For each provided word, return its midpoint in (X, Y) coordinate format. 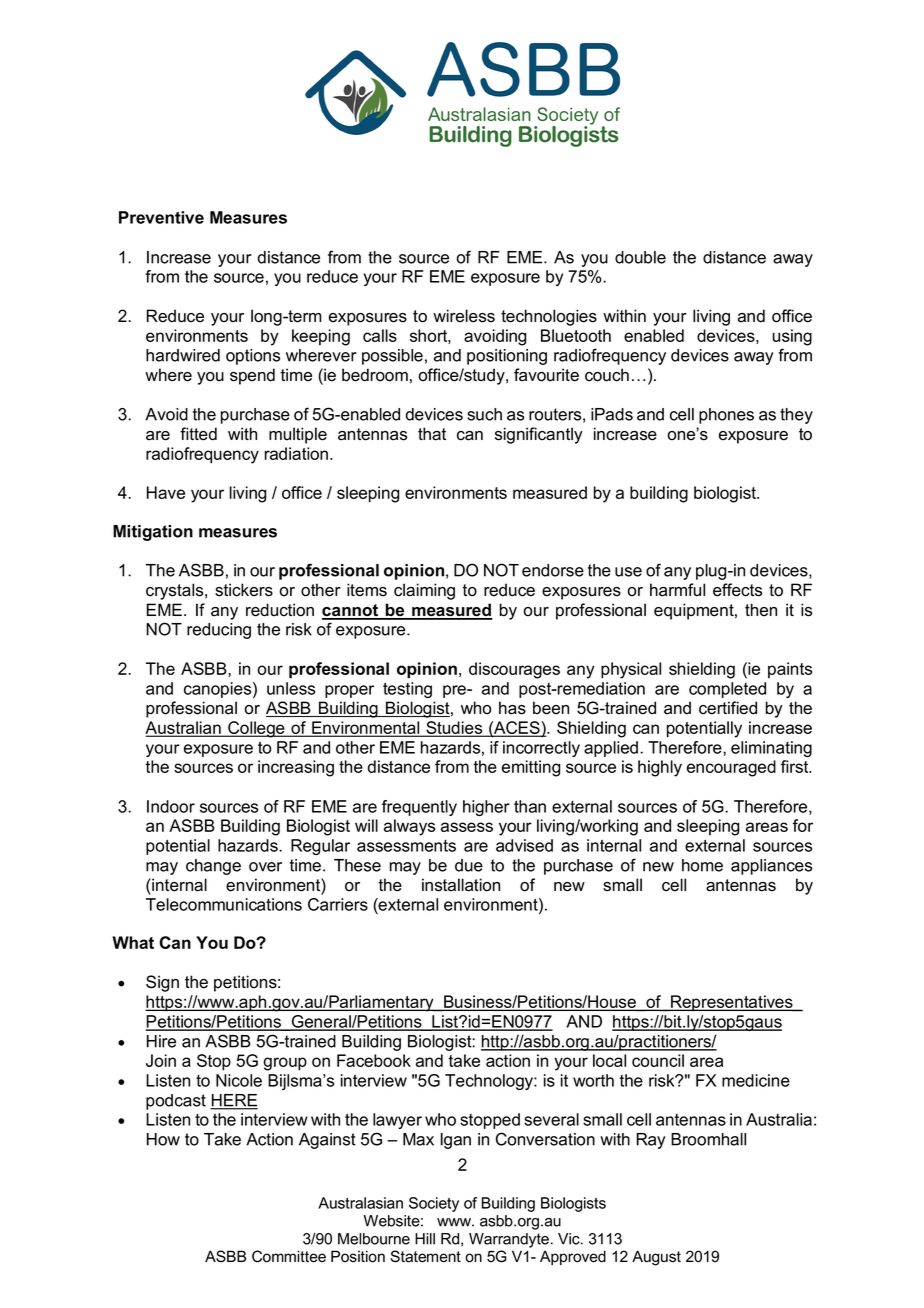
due (469, 865)
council (658, 1060)
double (640, 257)
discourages (514, 670)
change (213, 867)
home (702, 865)
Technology (490, 1082)
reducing (219, 631)
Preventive (161, 217)
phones (726, 416)
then (761, 610)
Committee (289, 1256)
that (432, 434)
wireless (464, 316)
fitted (198, 434)
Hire (161, 1041)
